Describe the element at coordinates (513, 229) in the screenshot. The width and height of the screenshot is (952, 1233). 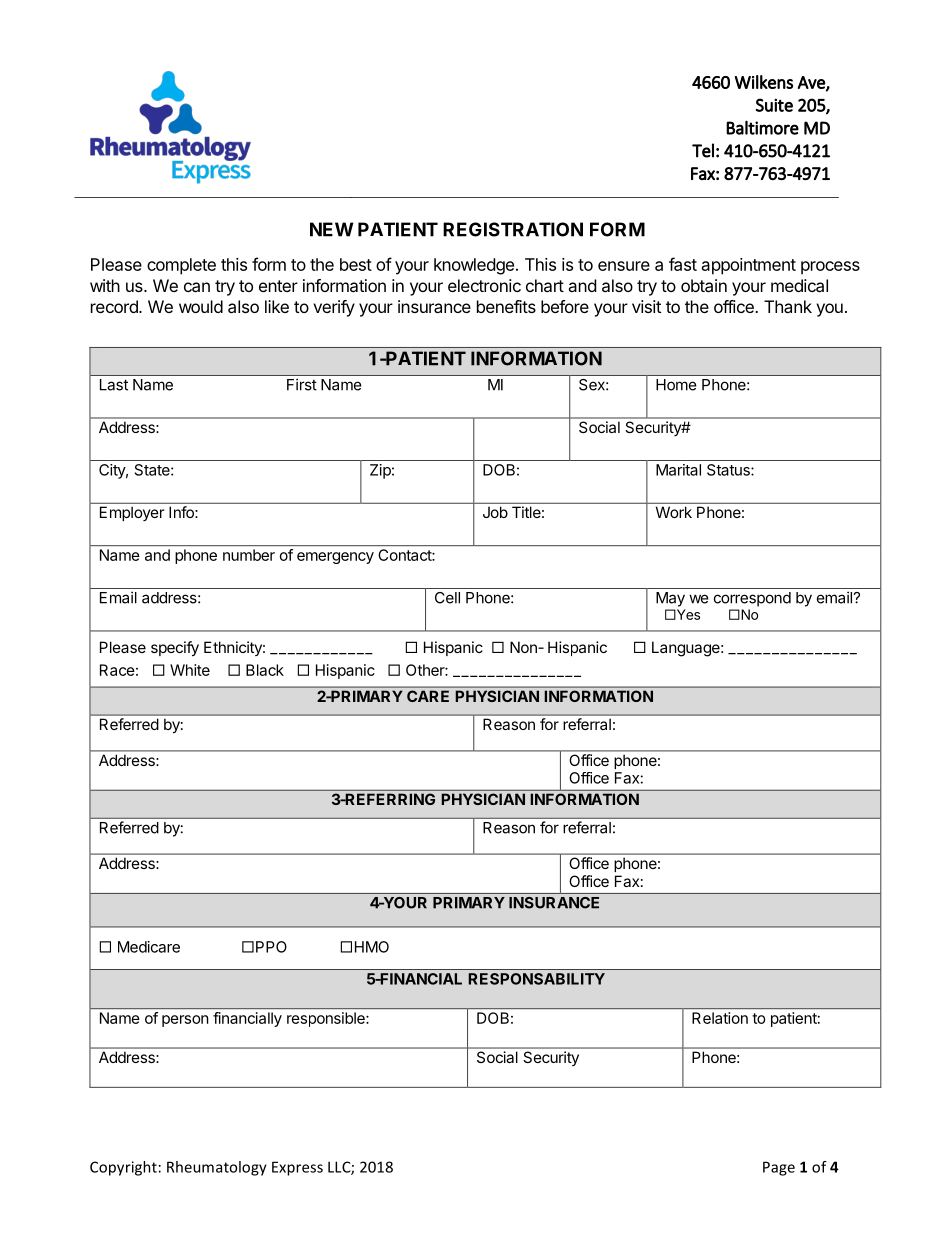
I see `REGISTRATION` at that location.
